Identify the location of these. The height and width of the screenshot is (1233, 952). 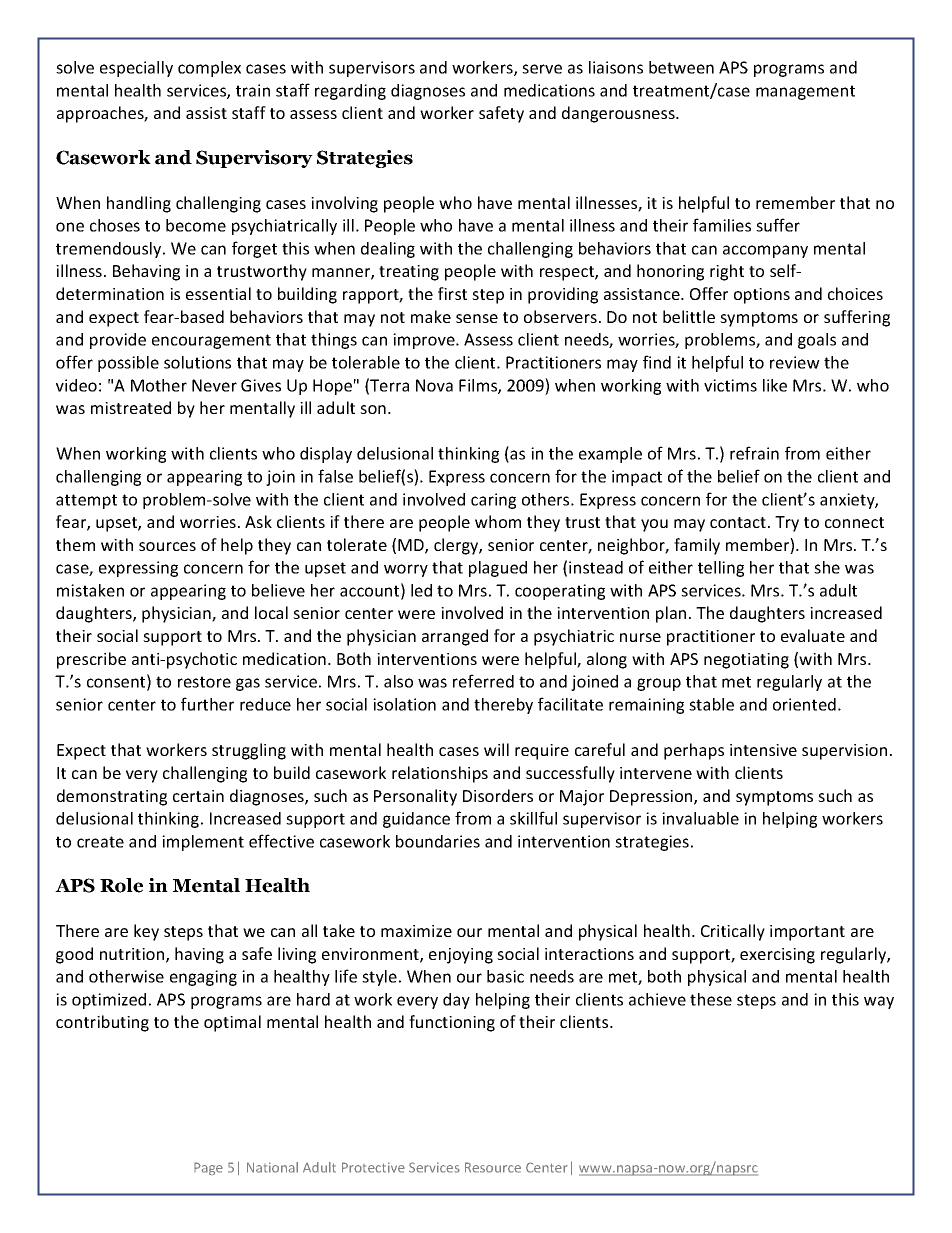
(711, 999).
